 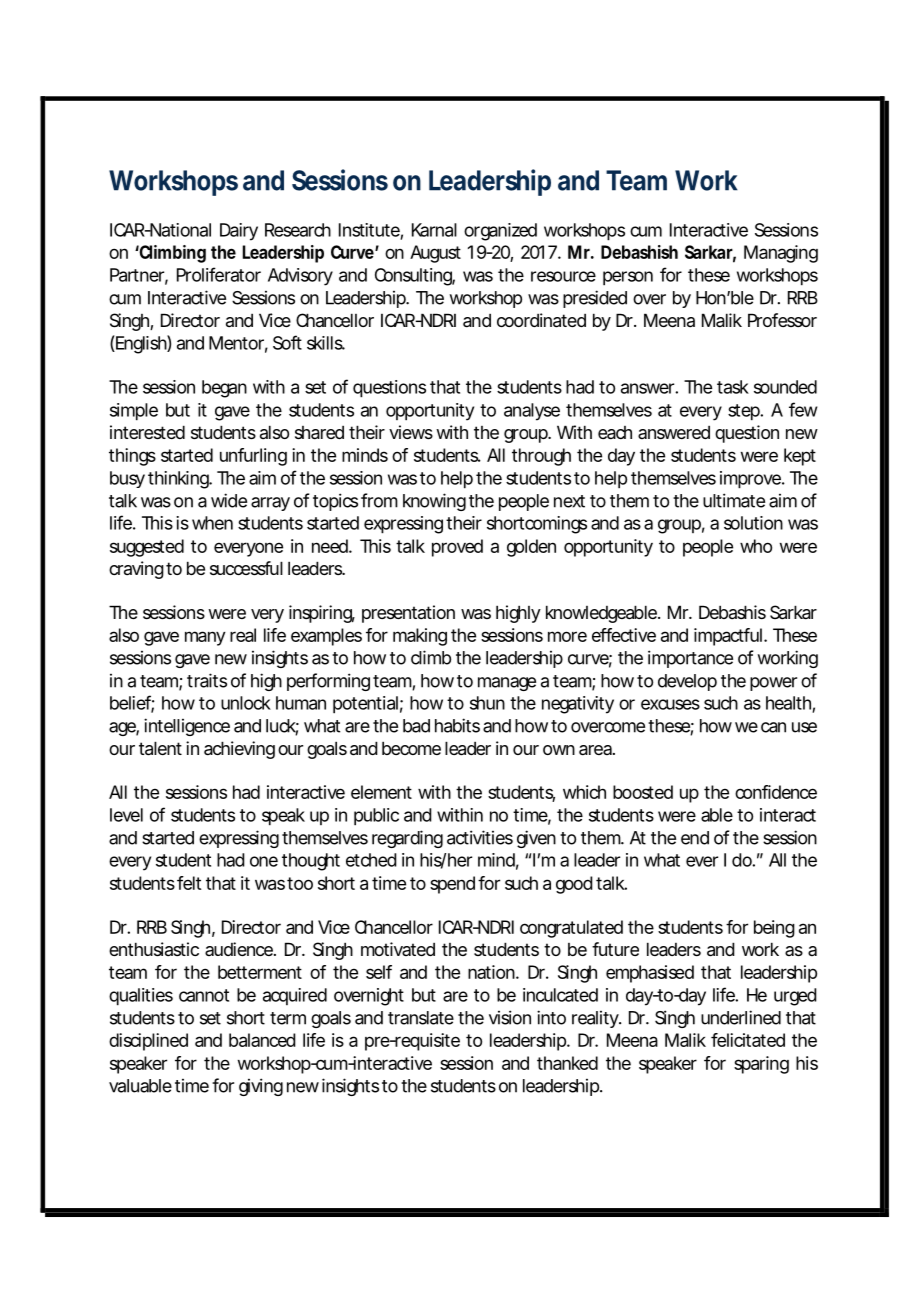 What do you see at coordinates (239, 750) in the document?
I see `achieving` at bounding box center [239, 750].
